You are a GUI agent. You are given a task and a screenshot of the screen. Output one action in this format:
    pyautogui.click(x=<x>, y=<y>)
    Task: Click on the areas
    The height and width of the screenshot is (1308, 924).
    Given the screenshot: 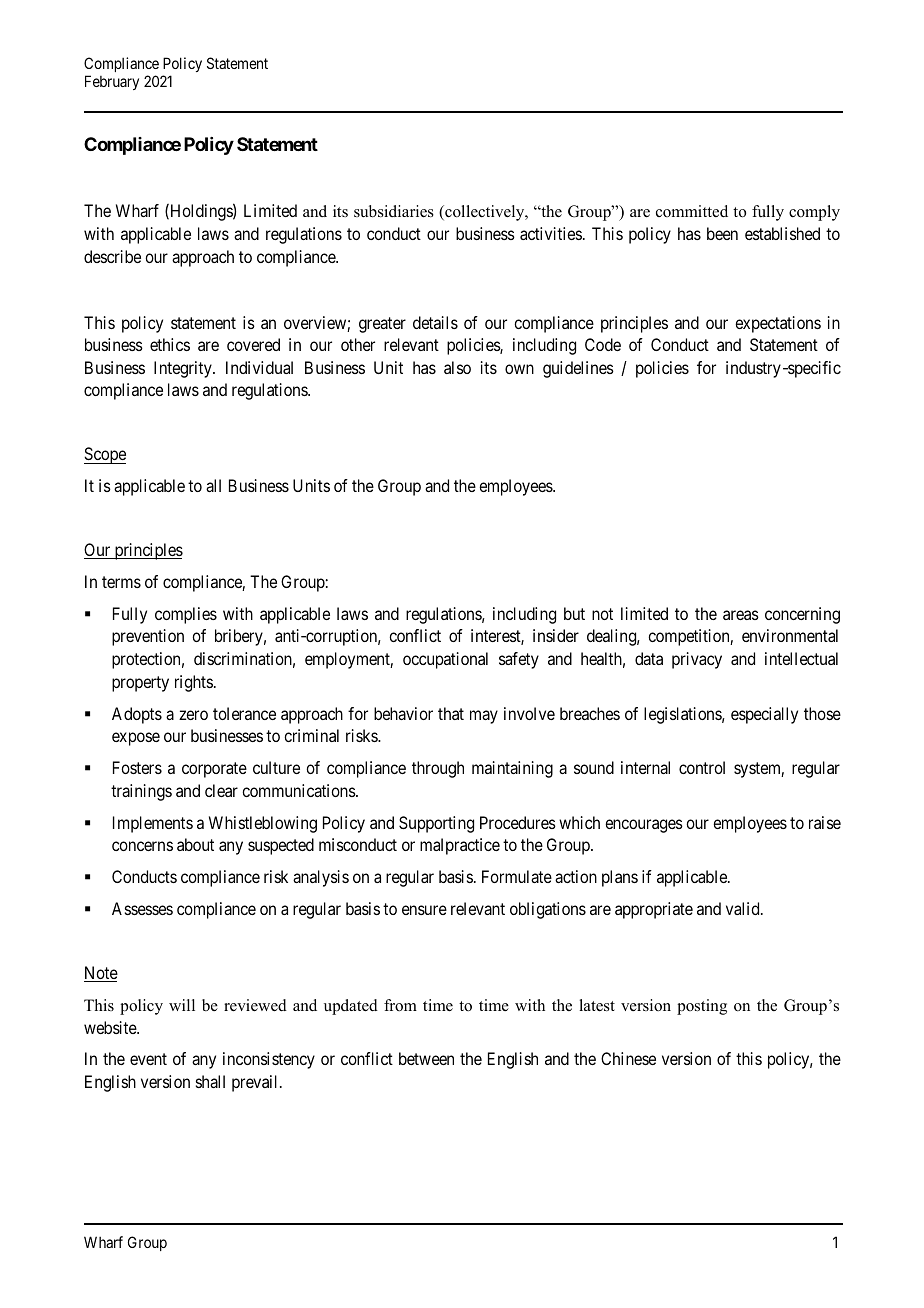 What is the action you would take?
    pyautogui.click(x=741, y=615)
